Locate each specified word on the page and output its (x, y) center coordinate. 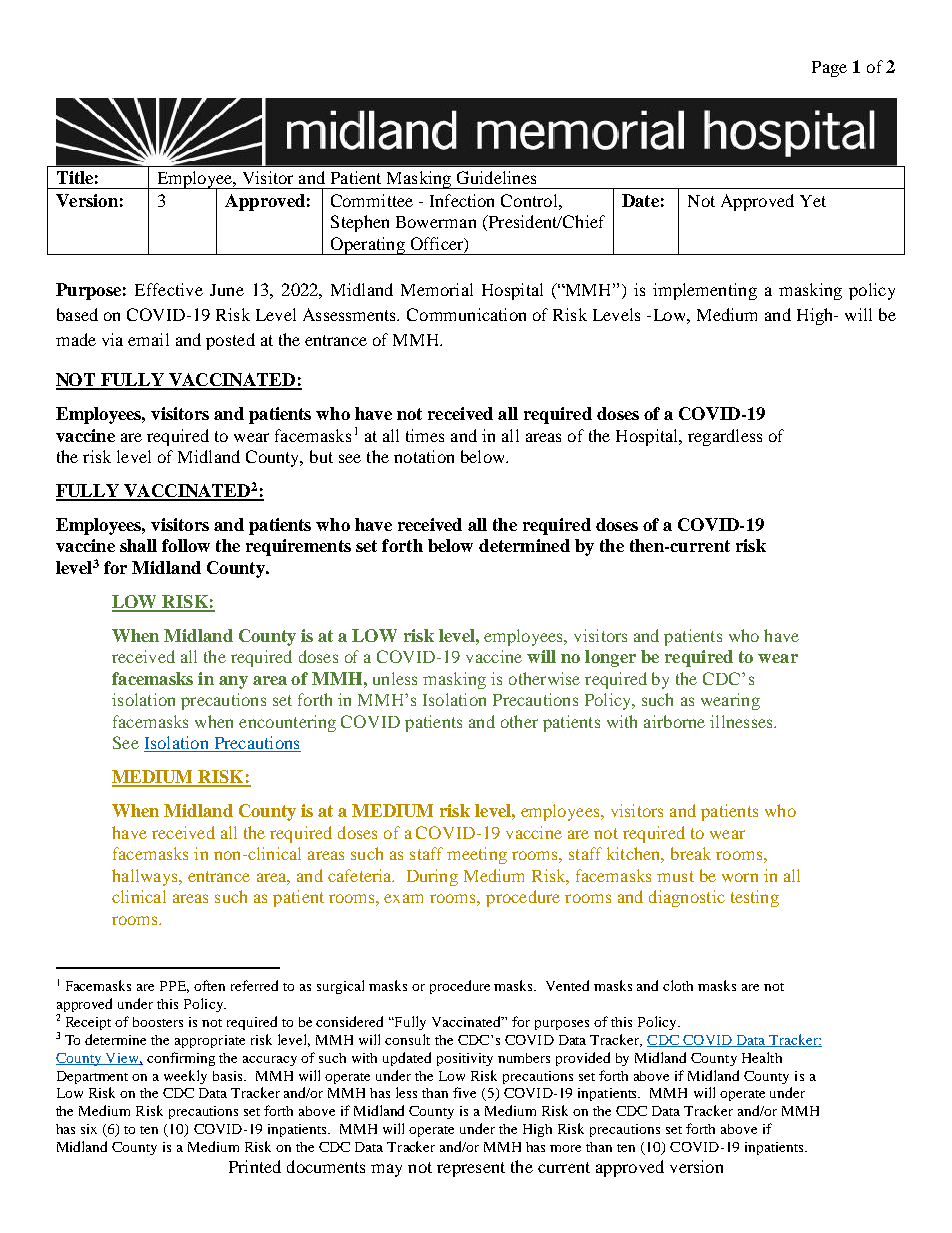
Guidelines (496, 177)
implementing (705, 291)
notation (424, 456)
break (691, 853)
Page (829, 69)
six (89, 1129)
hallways (146, 877)
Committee (372, 200)
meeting (477, 855)
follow (186, 545)
